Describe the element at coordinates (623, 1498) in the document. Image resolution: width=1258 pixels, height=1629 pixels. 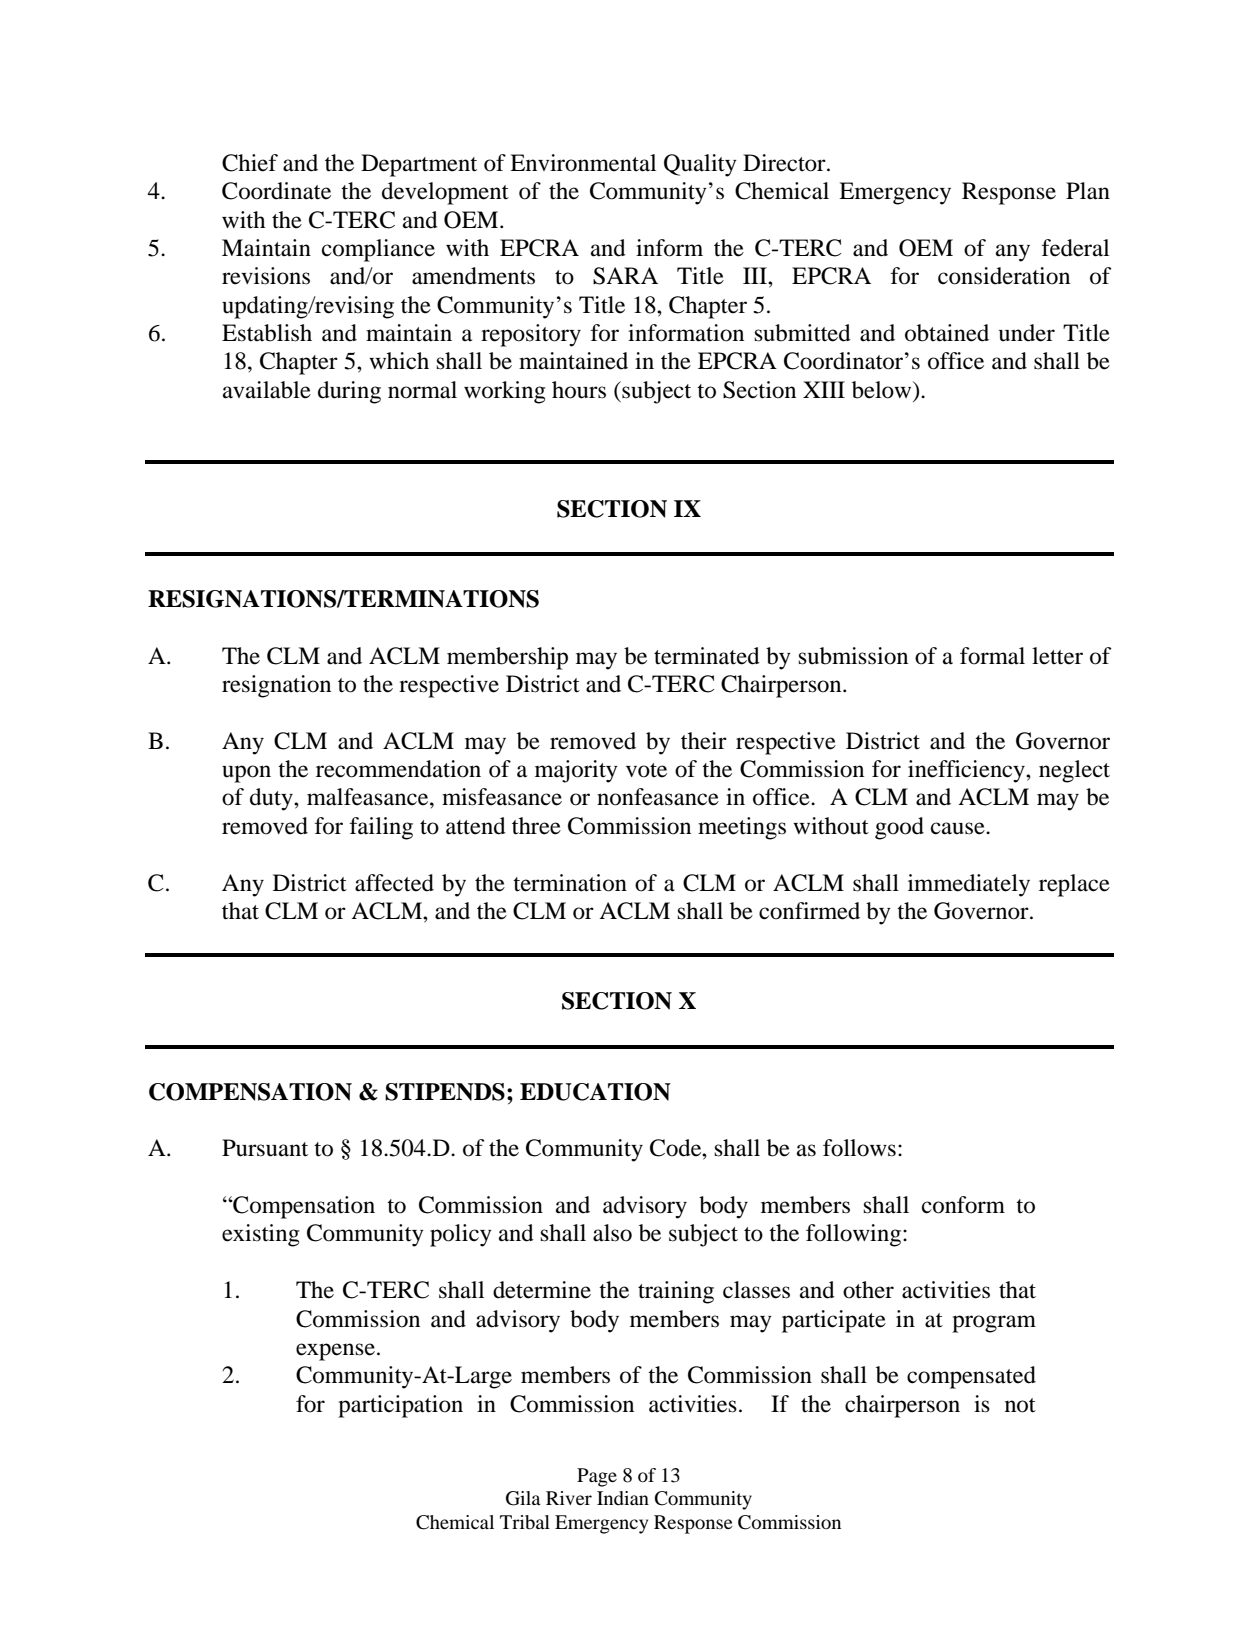
I see `Indian` at that location.
